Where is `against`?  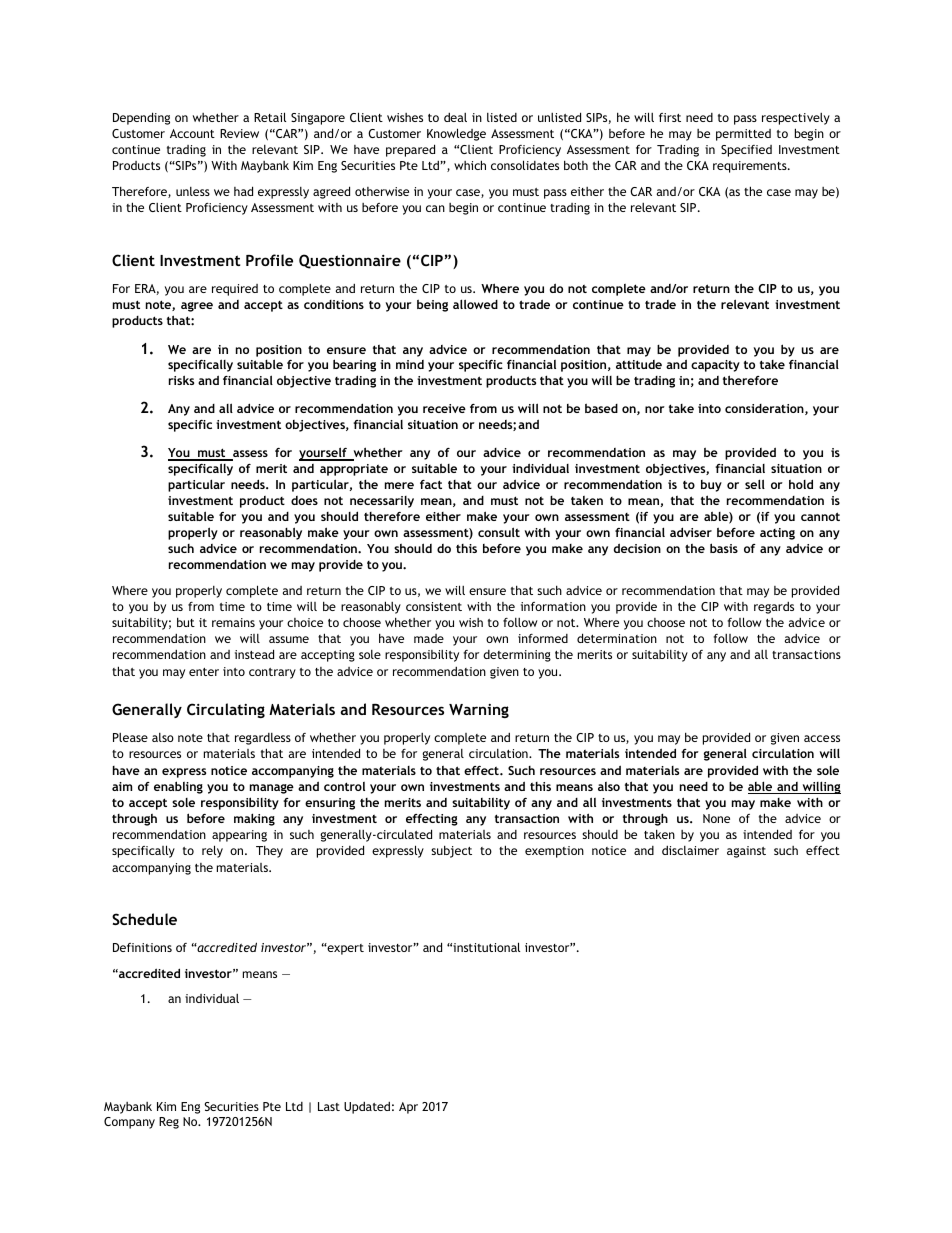
against is located at coordinates (746, 852).
